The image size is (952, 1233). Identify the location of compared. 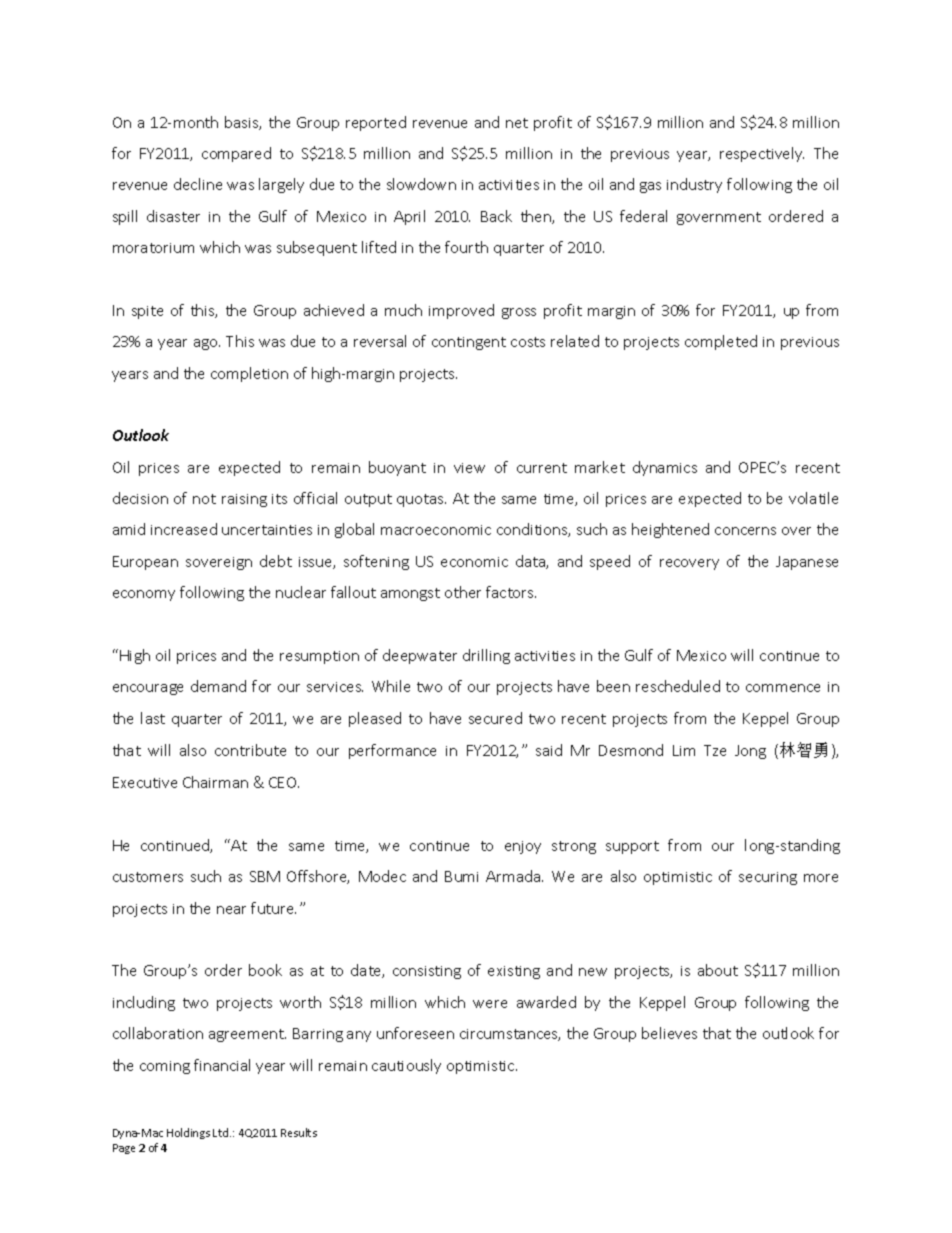
(236, 154).
